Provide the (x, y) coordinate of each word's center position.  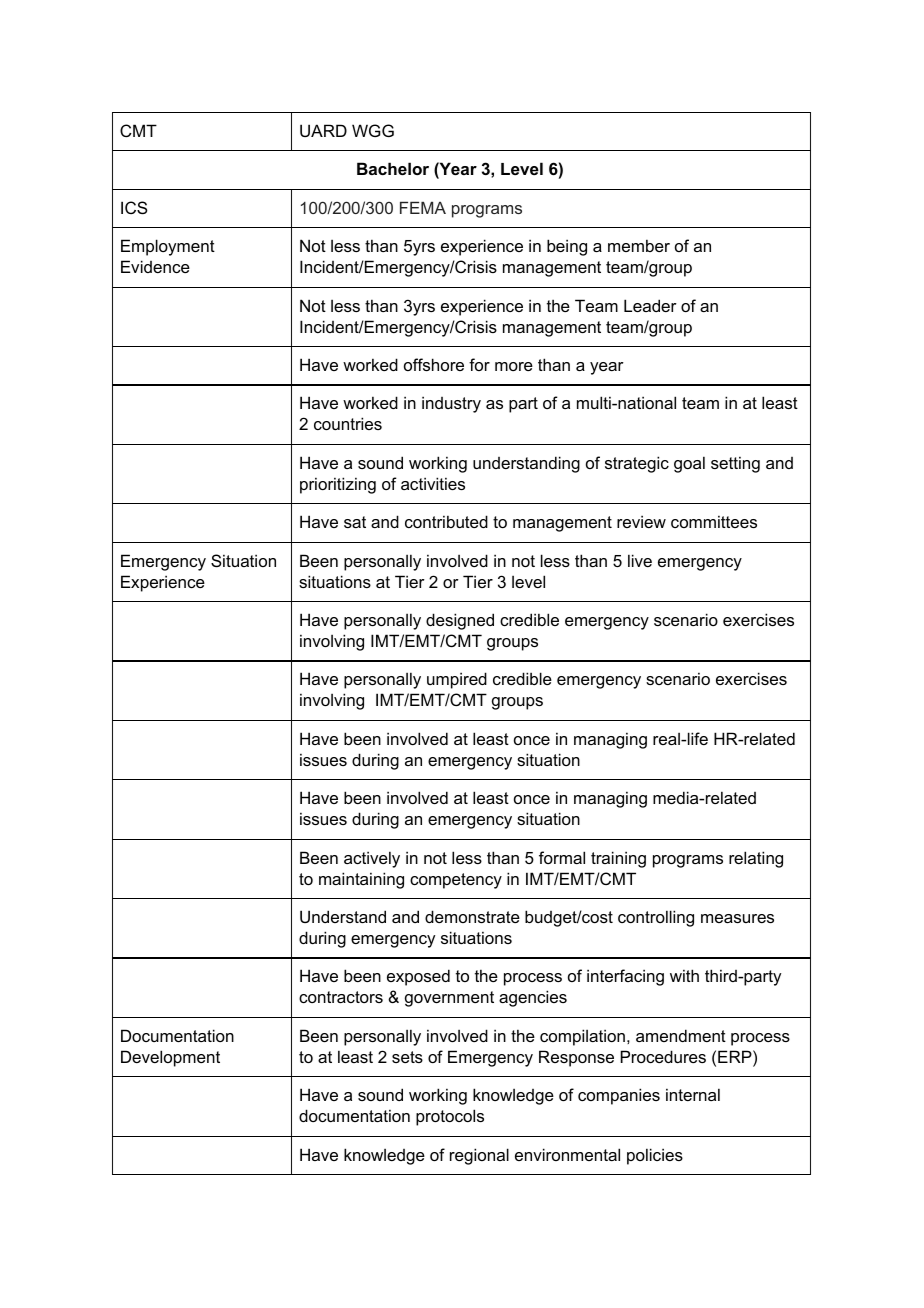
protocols (450, 1117)
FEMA (423, 207)
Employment (168, 247)
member (639, 245)
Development (170, 1058)
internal (693, 1094)
